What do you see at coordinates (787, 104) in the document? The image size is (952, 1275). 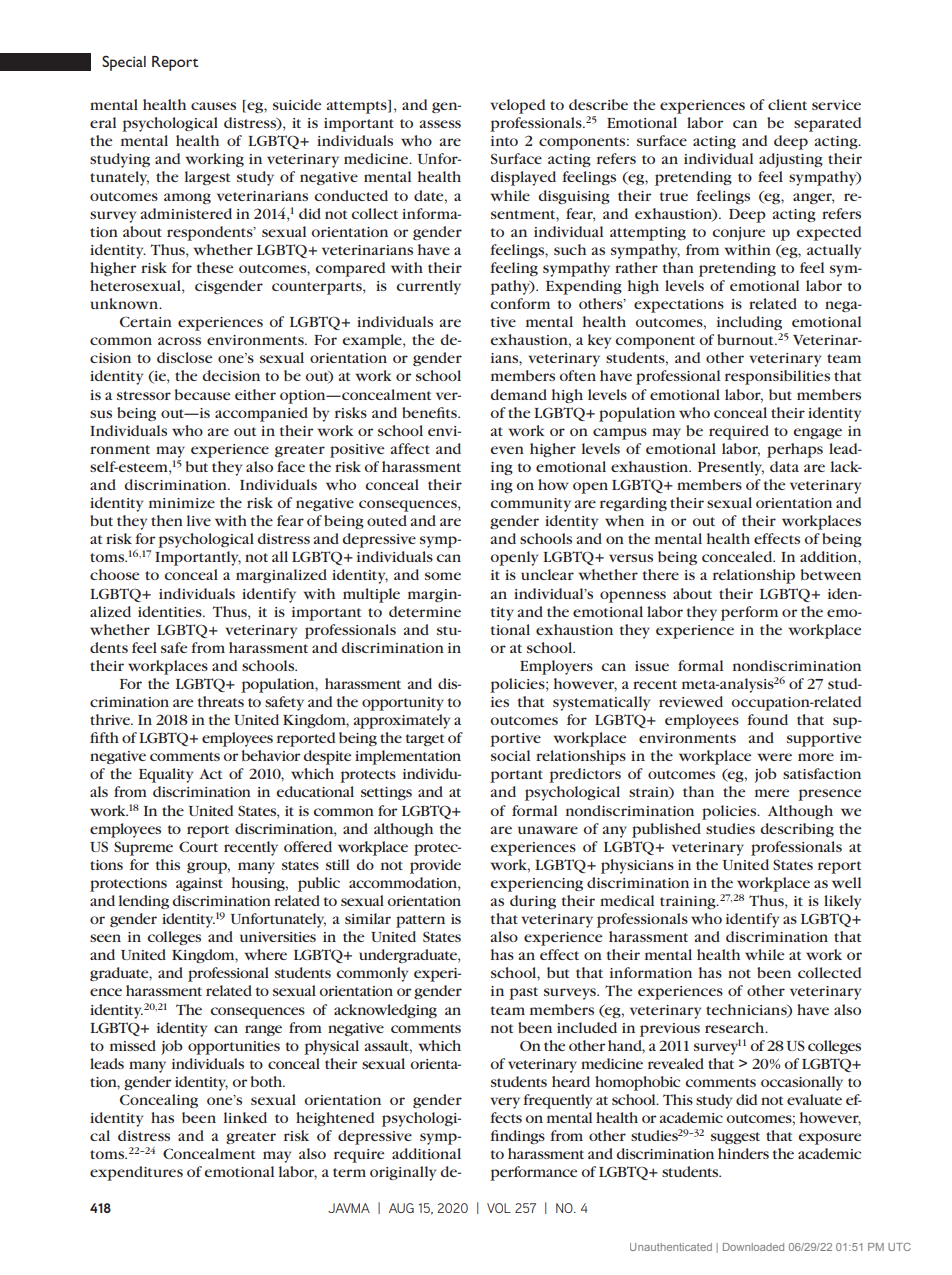 I see `client` at bounding box center [787, 104].
